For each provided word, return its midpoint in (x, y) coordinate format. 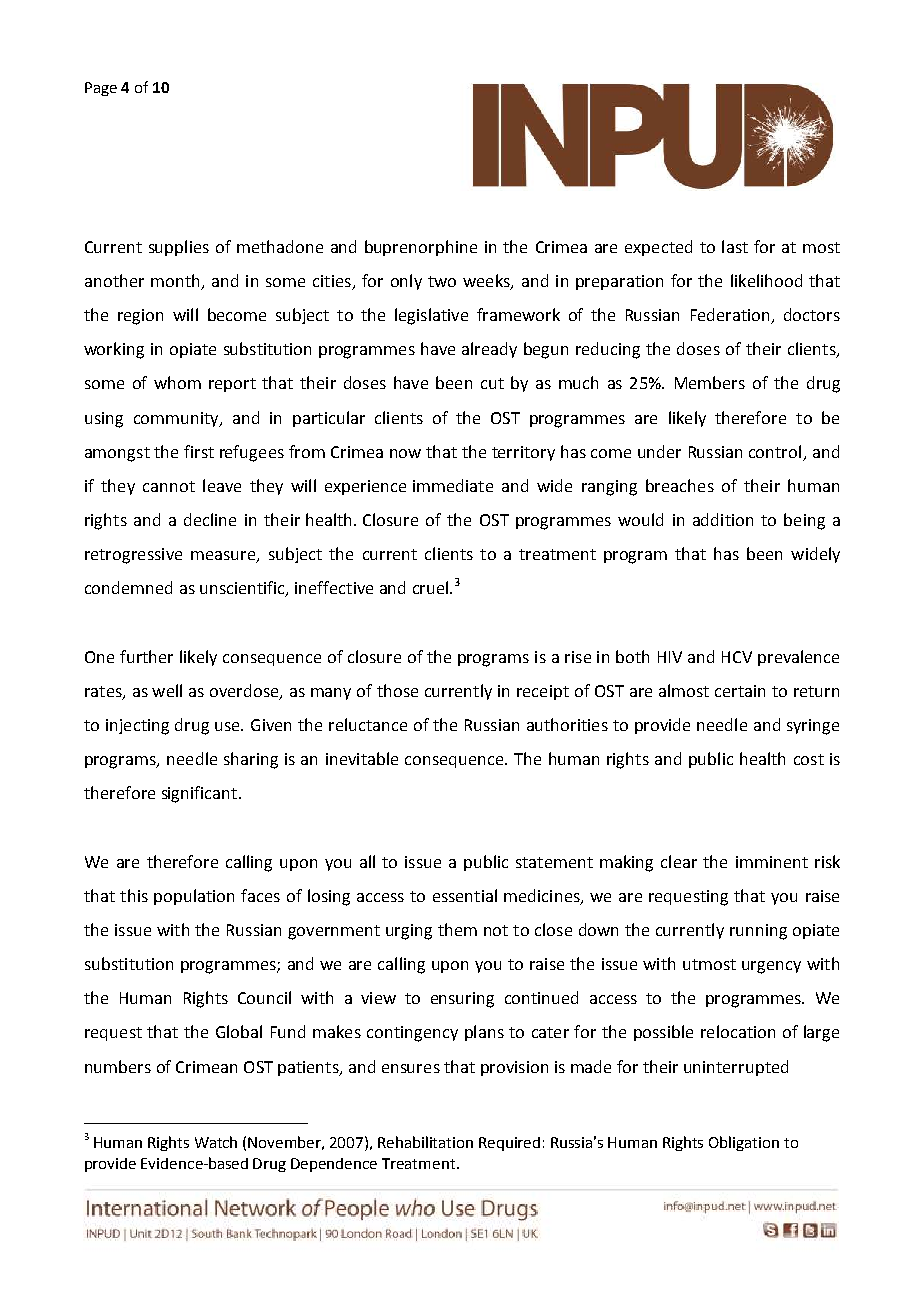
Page (101, 89)
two (442, 281)
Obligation (744, 1143)
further (146, 656)
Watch (216, 1142)
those (397, 690)
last (735, 246)
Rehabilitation (425, 1142)
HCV (737, 657)
